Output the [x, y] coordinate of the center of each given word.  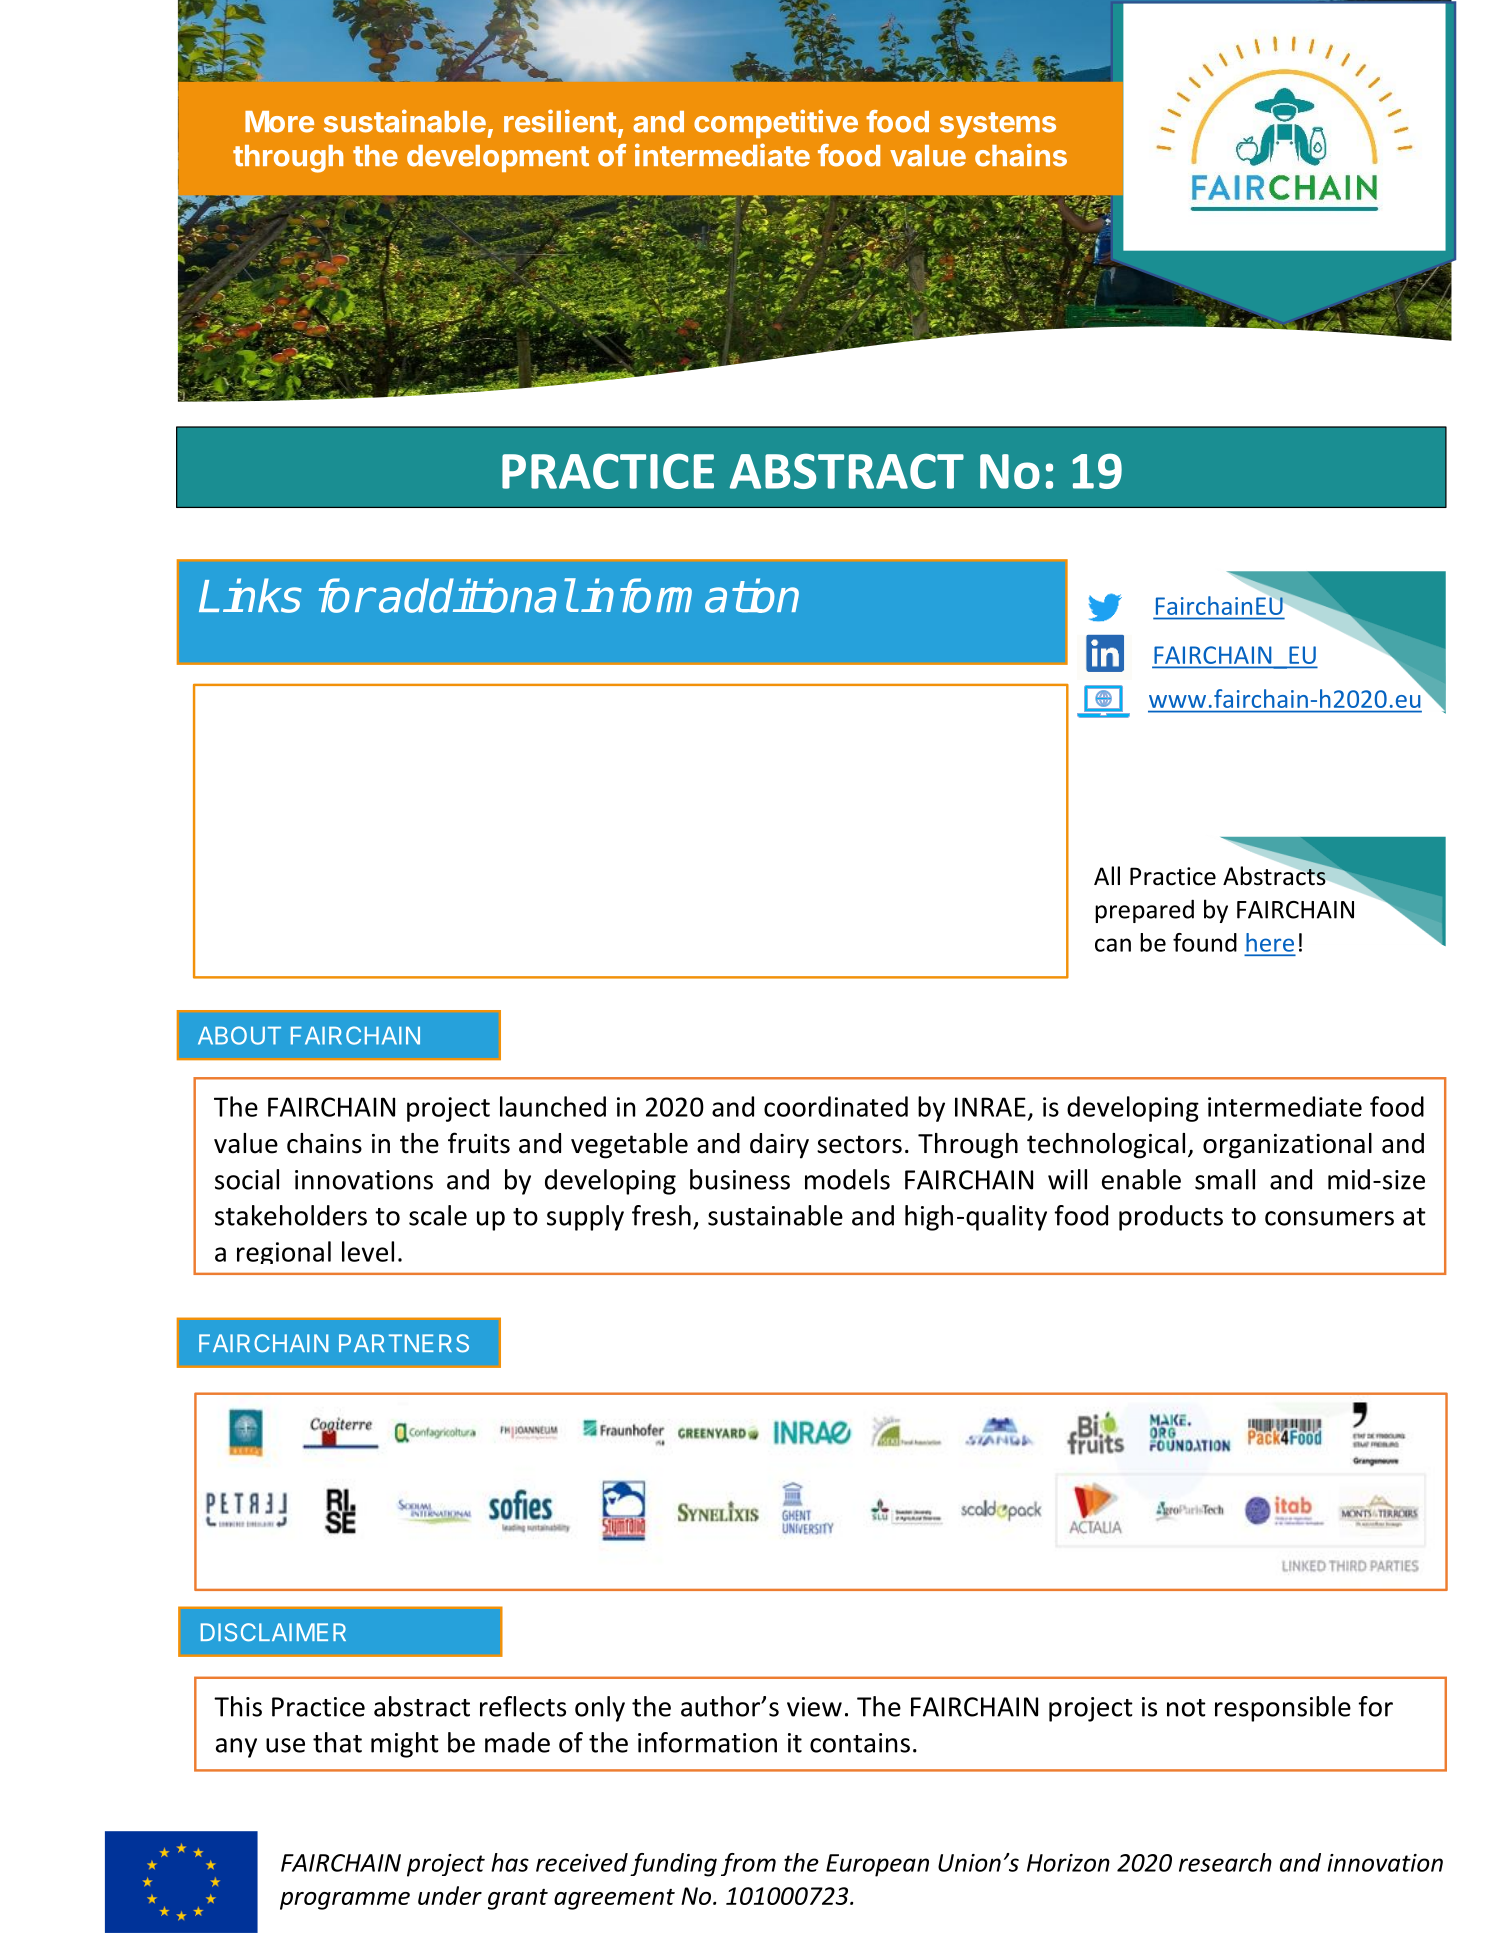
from [748, 1864]
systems [998, 125]
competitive [776, 123]
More [279, 122]
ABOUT [239, 1035]
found [1205, 942]
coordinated [836, 1106]
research [1225, 1862]
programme [345, 1901]
